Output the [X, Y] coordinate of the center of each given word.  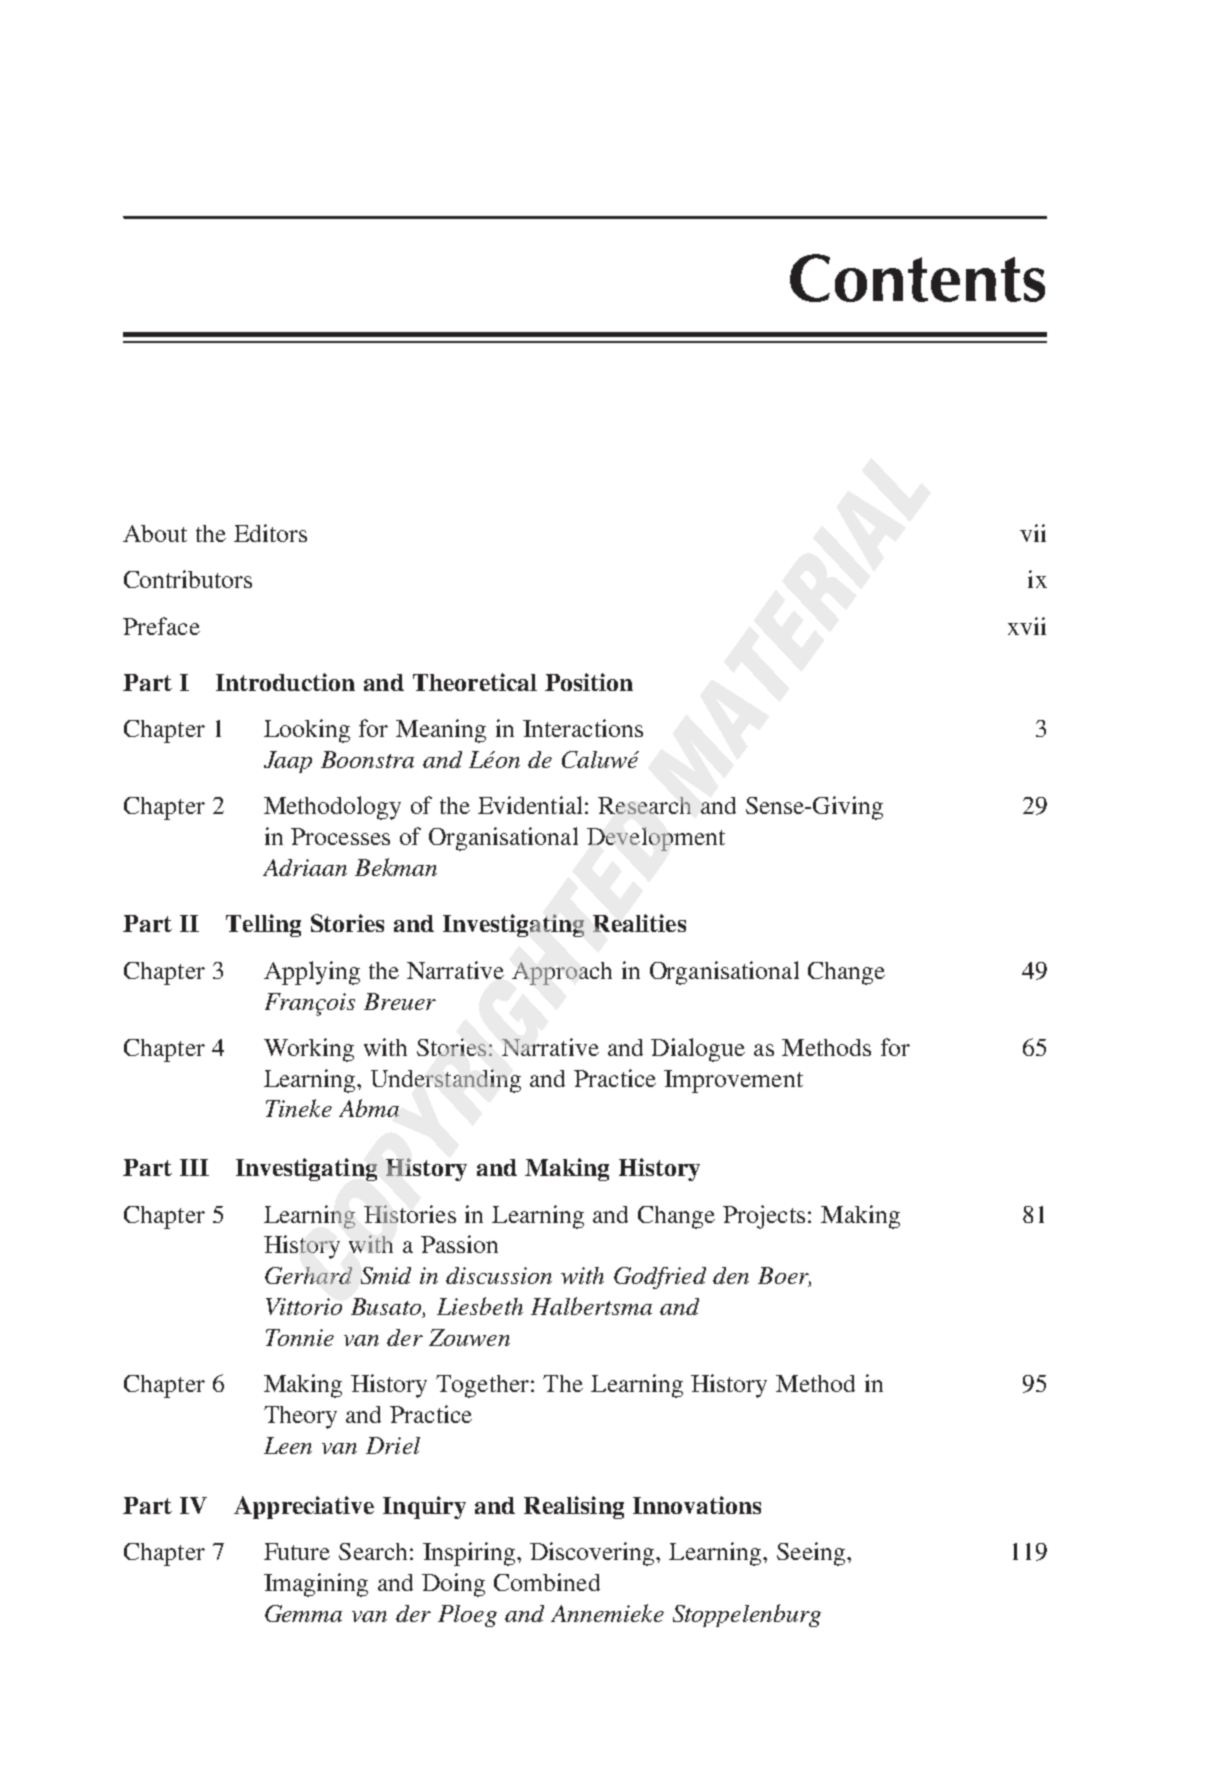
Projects [764, 1217]
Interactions [583, 728]
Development [656, 839]
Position [589, 682]
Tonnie [300, 1337]
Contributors [188, 579]
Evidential [530, 805]
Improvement [733, 1081]
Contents [917, 278]
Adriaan [305, 867]
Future [297, 1551]
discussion [499, 1275]
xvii [1027, 626]
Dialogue [698, 1050]
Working [309, 1050]
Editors [270, 533]
